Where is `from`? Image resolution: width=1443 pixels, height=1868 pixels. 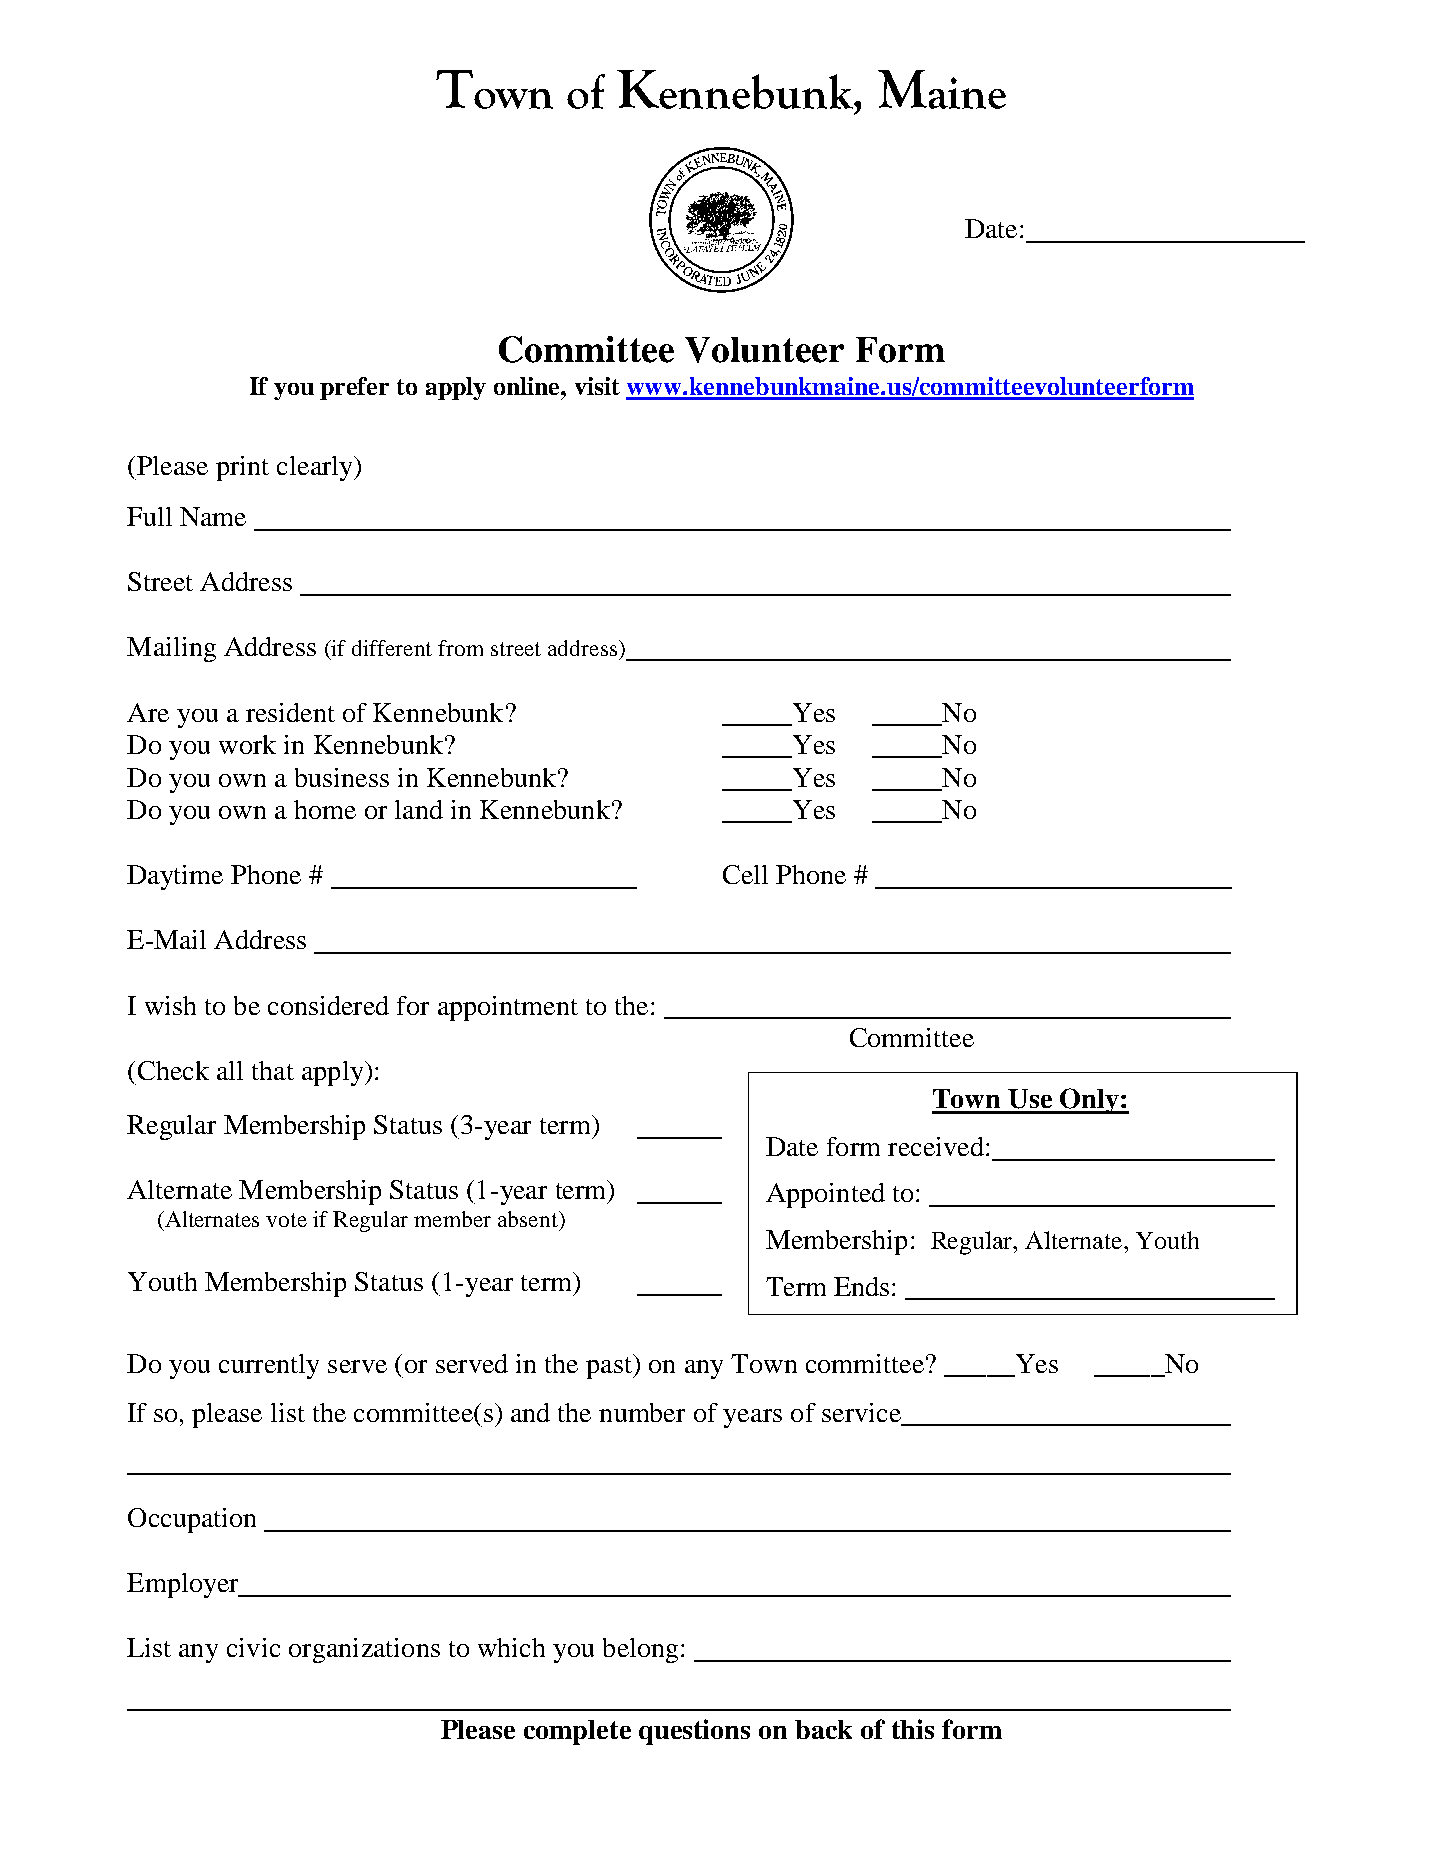 from is located at coordinates (460, 648).
